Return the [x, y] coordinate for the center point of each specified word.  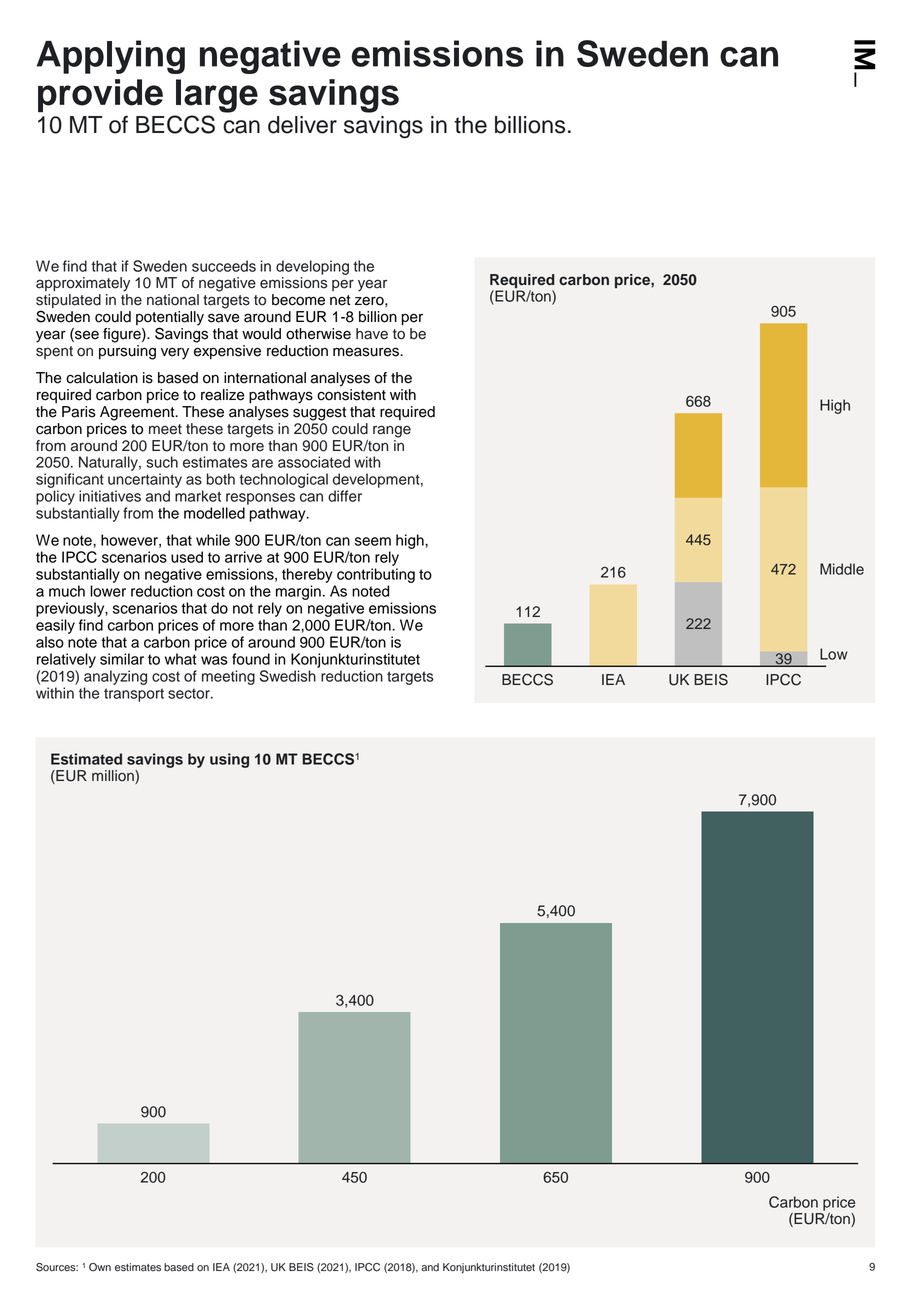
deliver [302, 125]
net [340, 300]
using [229, 760]
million [114, 777]
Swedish [288, 676]
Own [100, 1267]
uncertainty [145, 480]
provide [100, 96]
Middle [842, 569]
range [392, 431]
